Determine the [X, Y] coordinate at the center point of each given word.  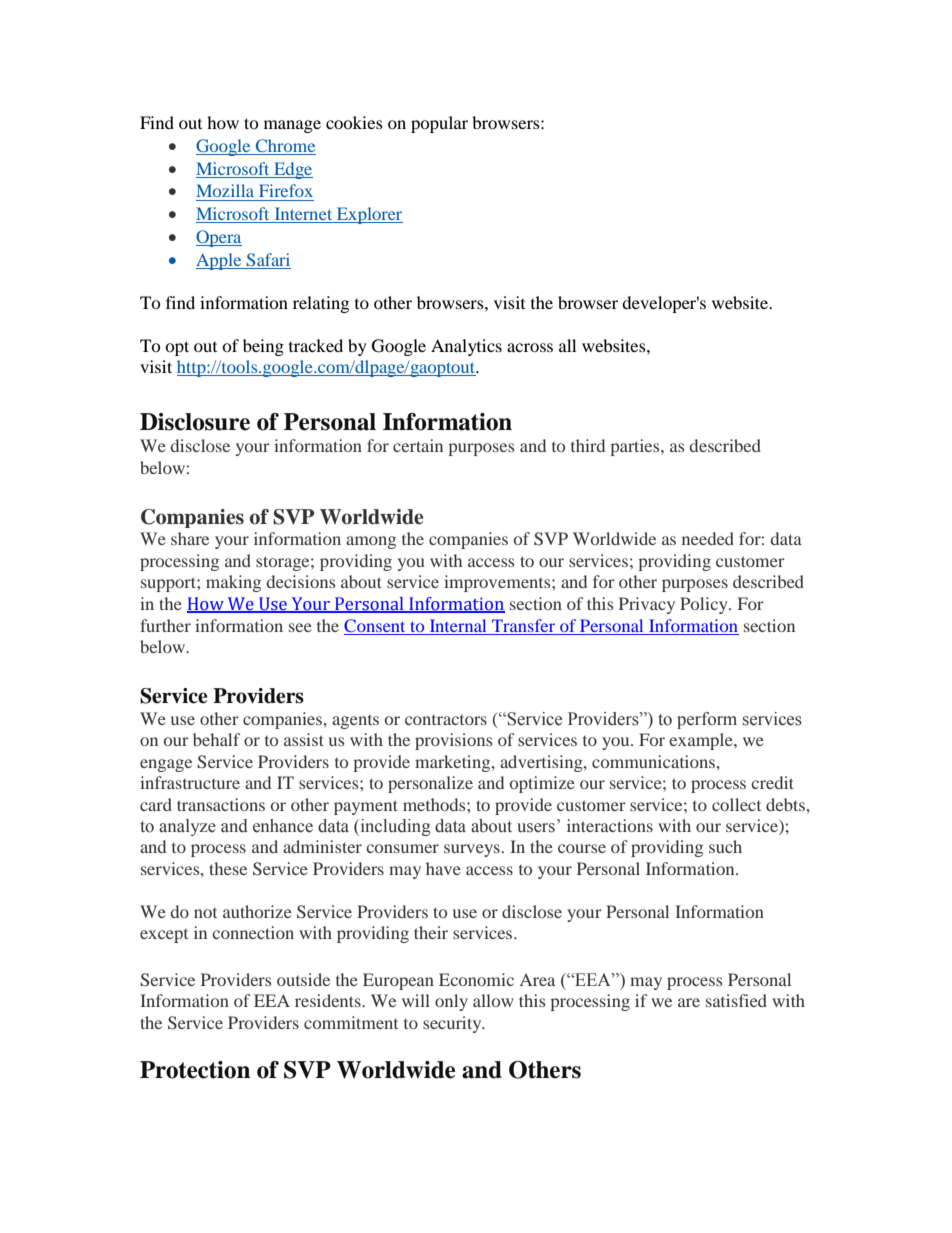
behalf [216, 739]
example [702, 741]
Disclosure [195, 422]
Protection [195, 1070]
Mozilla [225, 190]
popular [439, 124]
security [453, 1024]
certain [418, 445]
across [530, 347]
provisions [453, 741]
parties [636, 447]
